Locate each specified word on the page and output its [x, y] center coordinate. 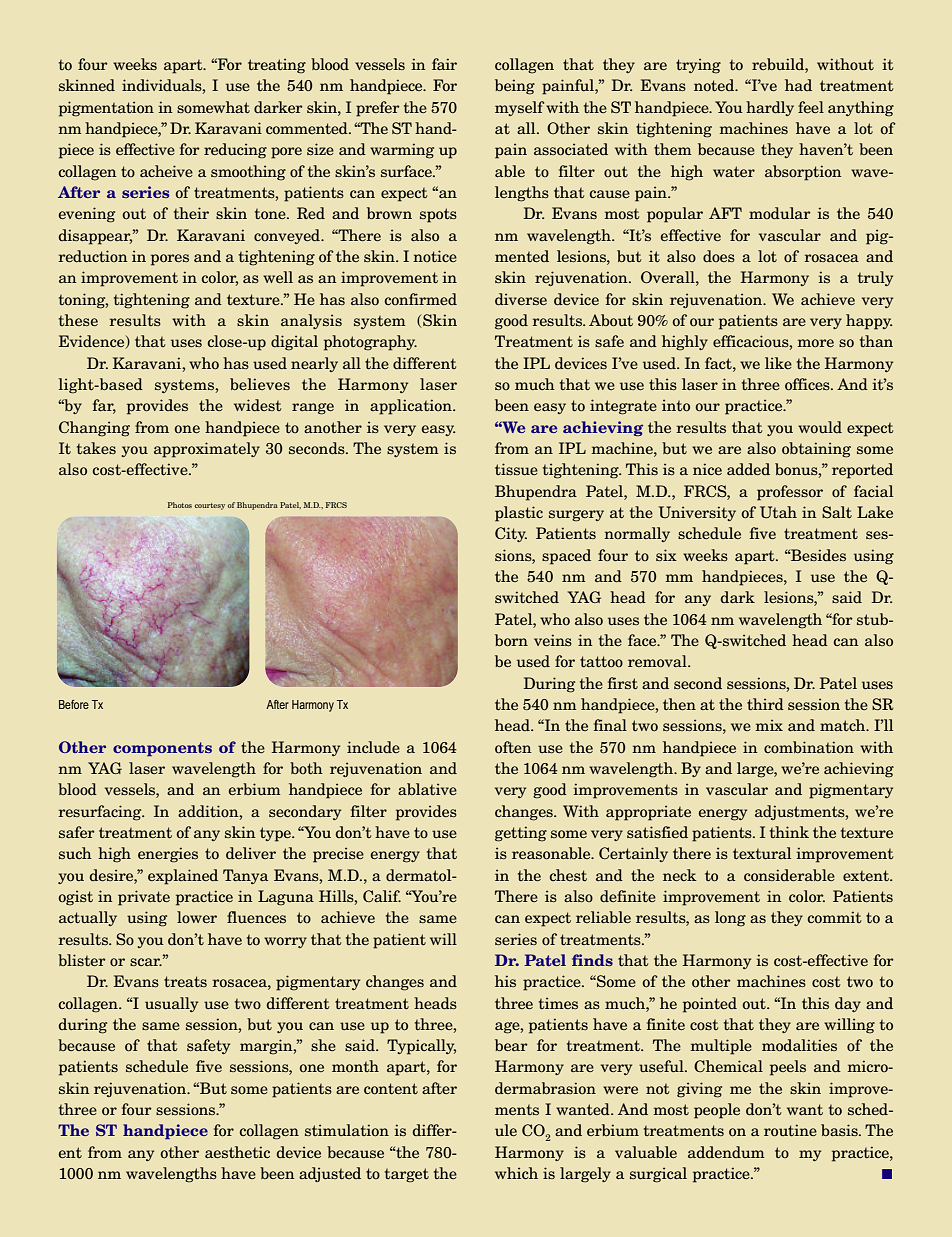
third [765, 704]
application [412, 407]
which [516, 1173]
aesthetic [237, 1152]
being [515, 87]
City [511, 534]
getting [521, 834]
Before [74, 704]
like [778, 363]
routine [790, 1130]
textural [762, 853]
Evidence [93, 342]
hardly [770, 108]
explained [183, 877]
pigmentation [106, 109]
